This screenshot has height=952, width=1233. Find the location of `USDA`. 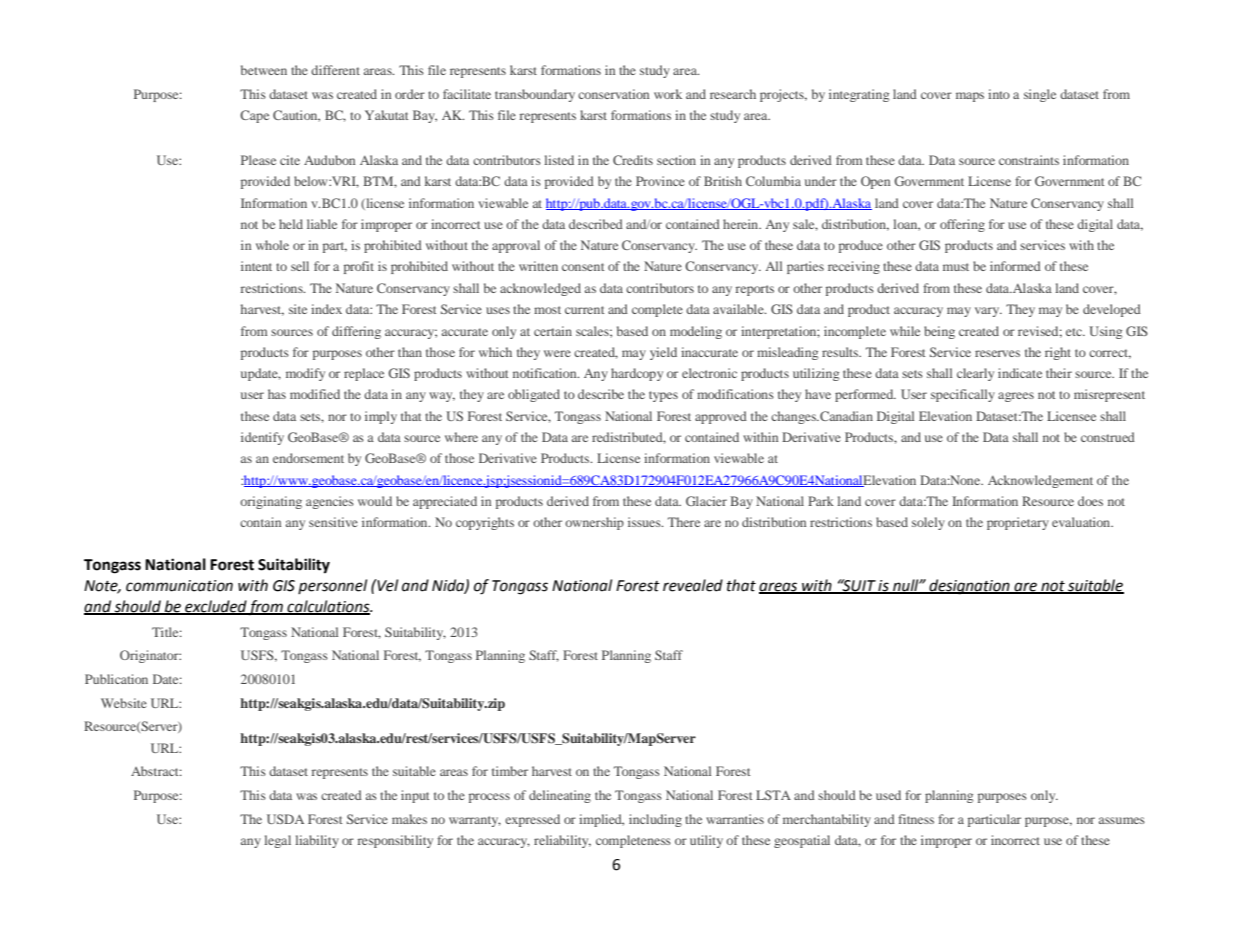

USDA is located at coordinates (285, 819).
